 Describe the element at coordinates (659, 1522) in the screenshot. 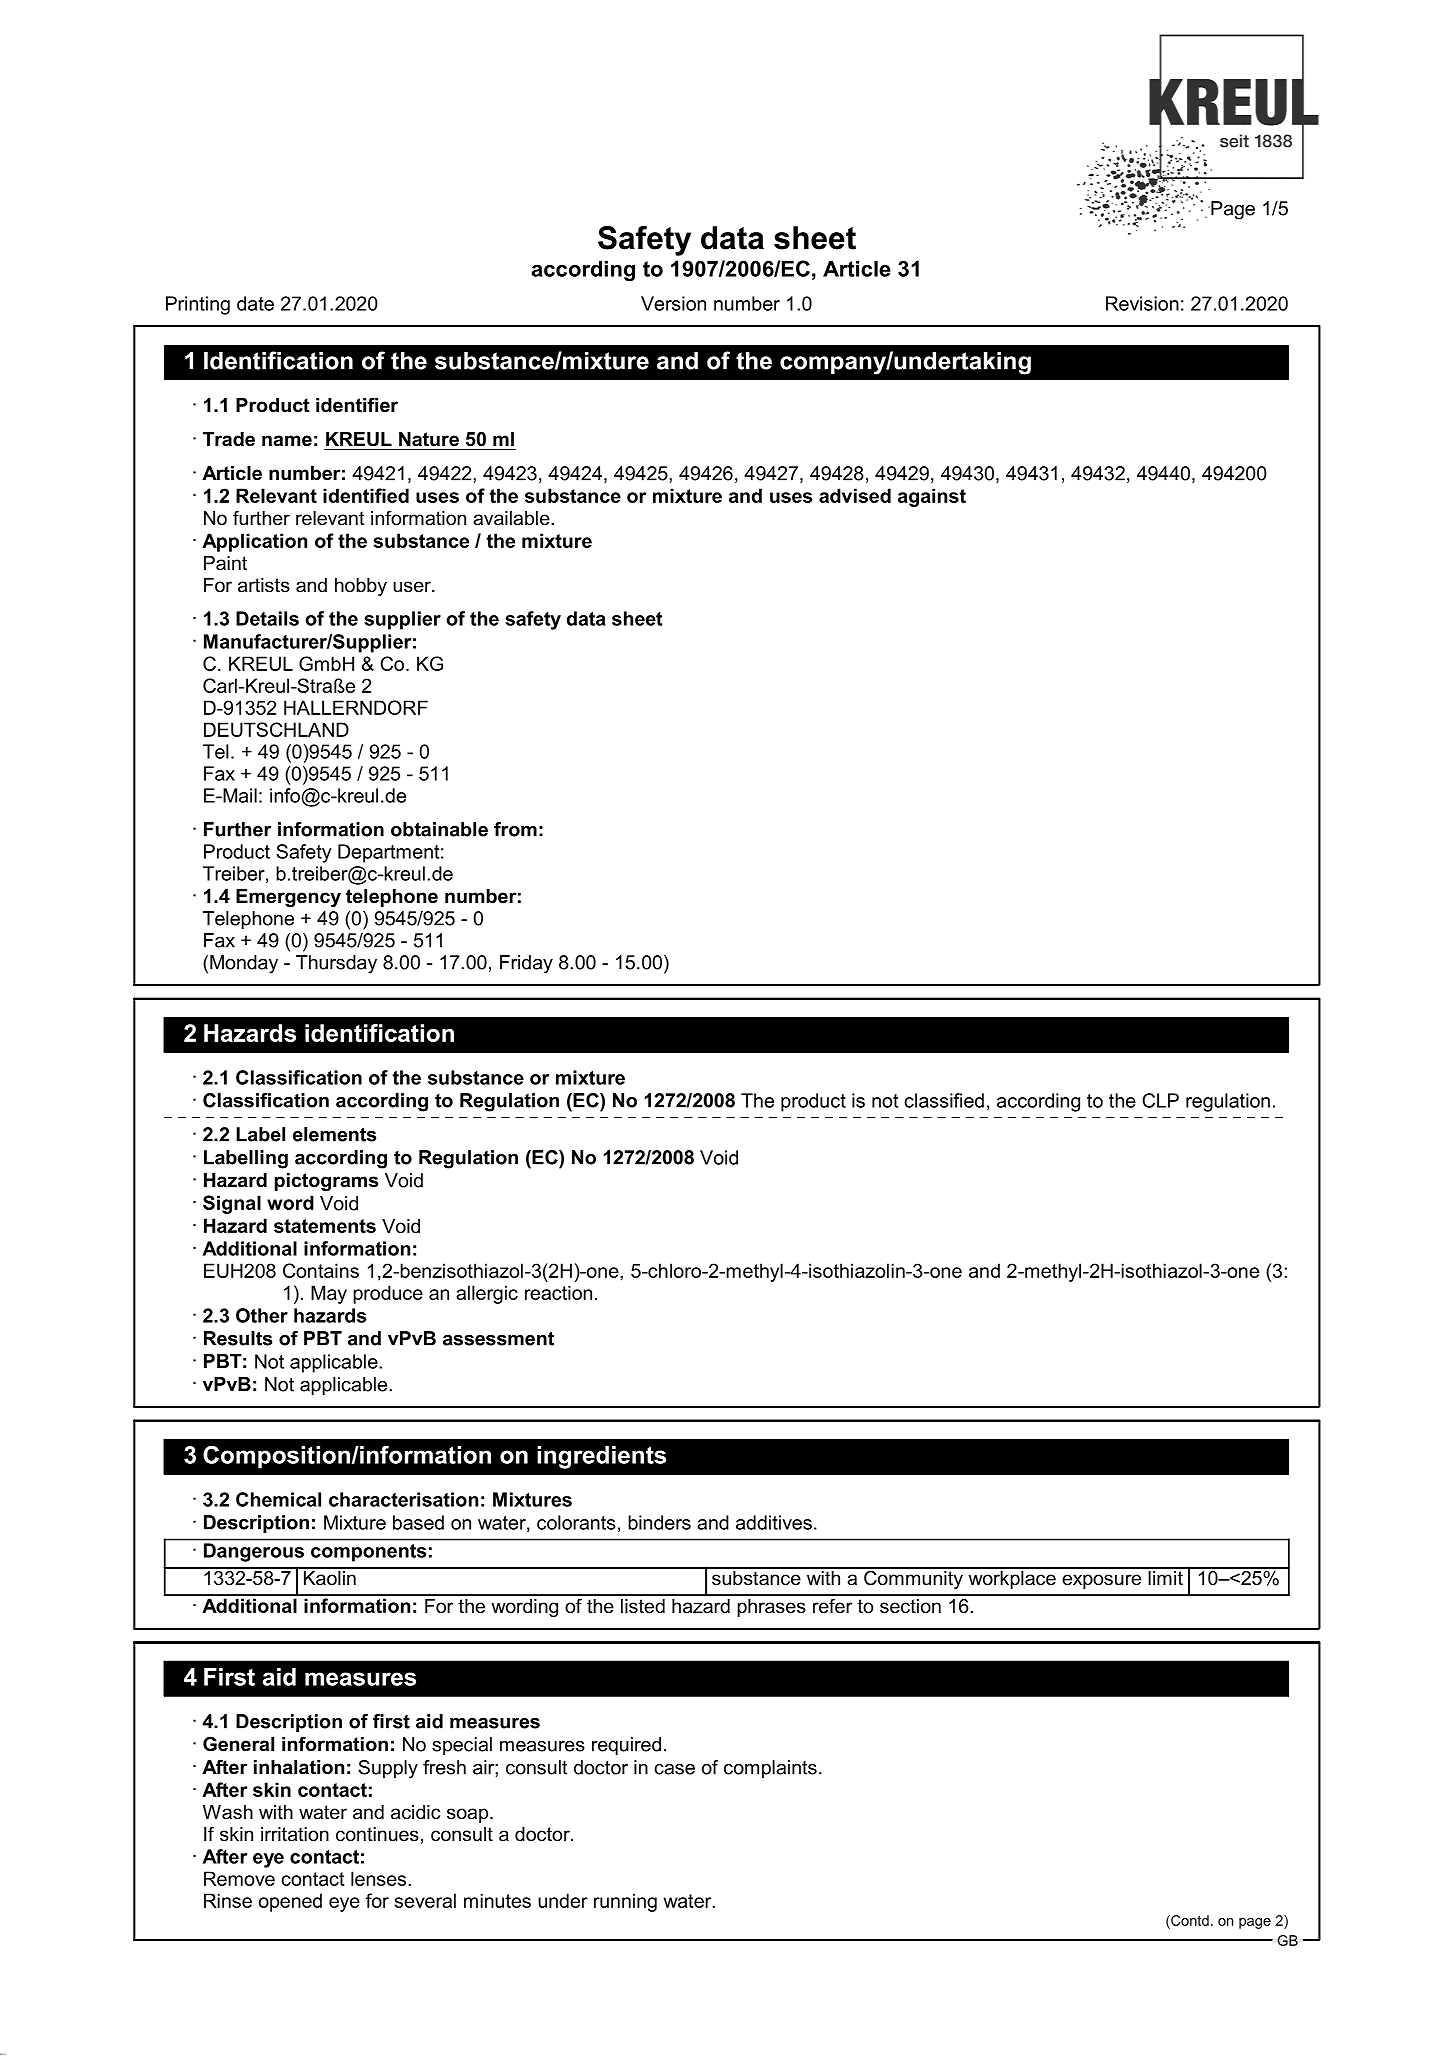

I see `binders` at that location.
